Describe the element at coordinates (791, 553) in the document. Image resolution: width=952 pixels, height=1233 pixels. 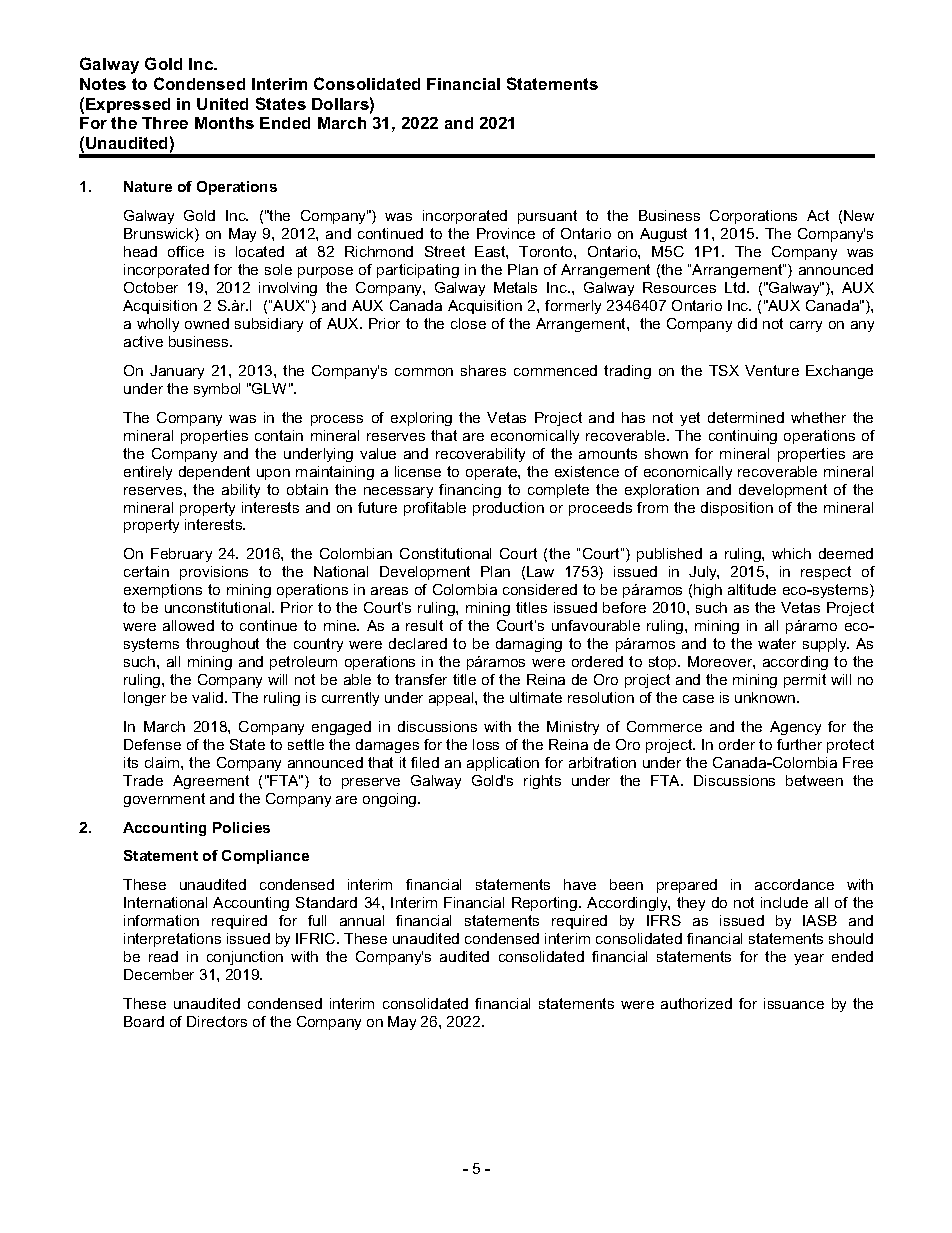
I see `which` at that location.
